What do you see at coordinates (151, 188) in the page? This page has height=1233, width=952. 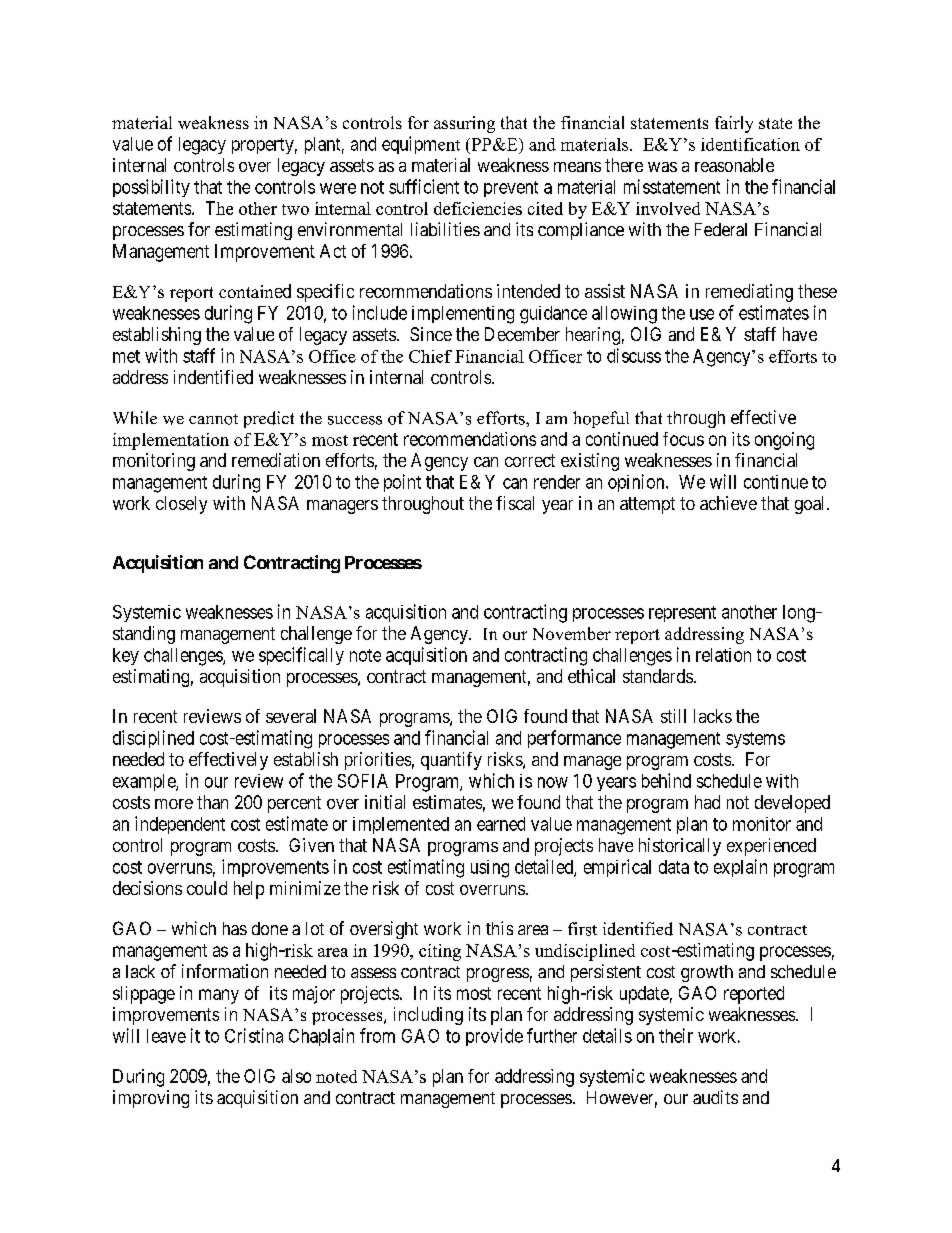 I see `possibility` at bounding box center [151, 188].
